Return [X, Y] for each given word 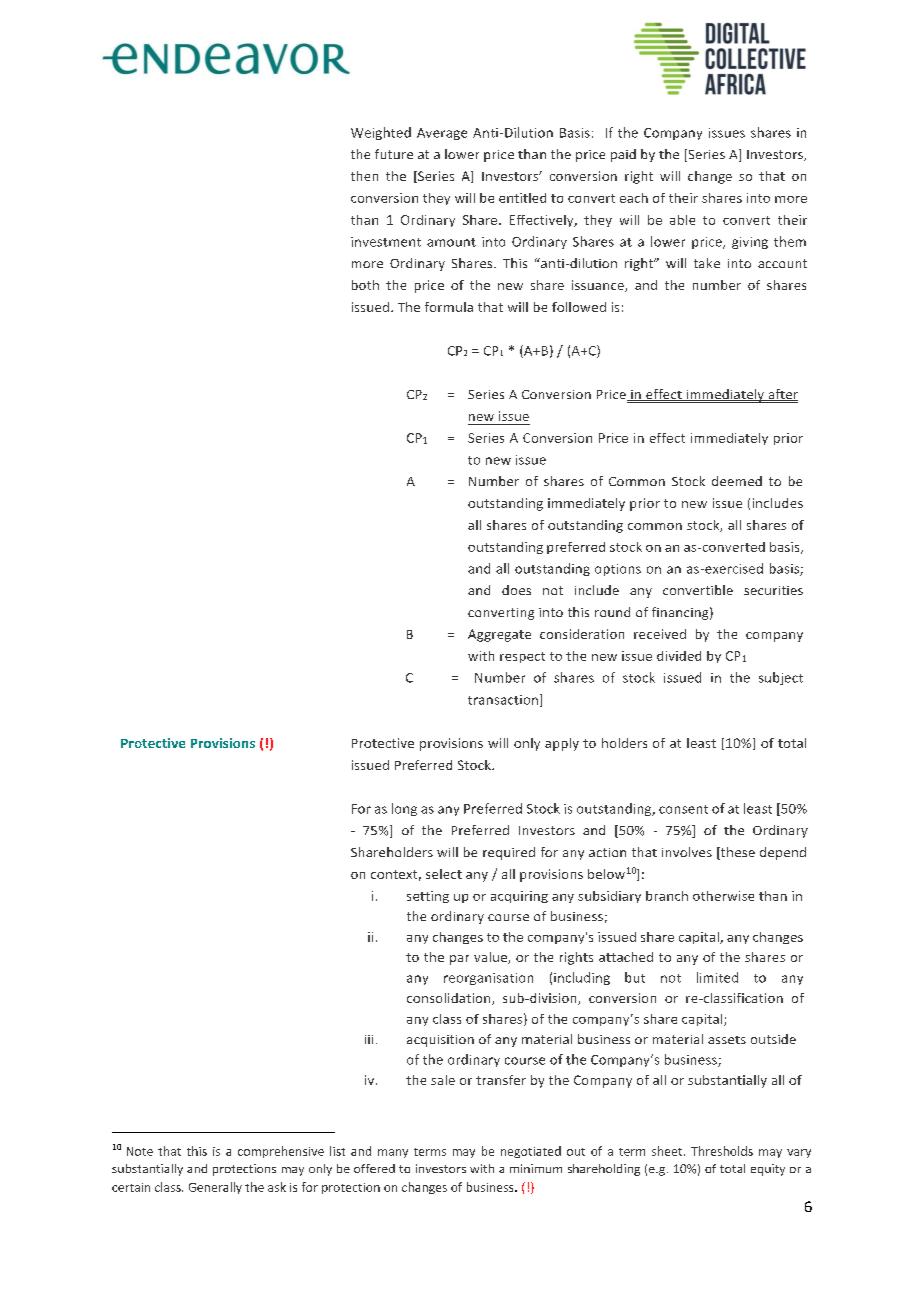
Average [442, 134]
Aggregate [499, 635]
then [364, 176]
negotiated [531, 1152]
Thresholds [722, 1151]
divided [679, 656]
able [682, 220]
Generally [215, 1188]
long [404, 809]
